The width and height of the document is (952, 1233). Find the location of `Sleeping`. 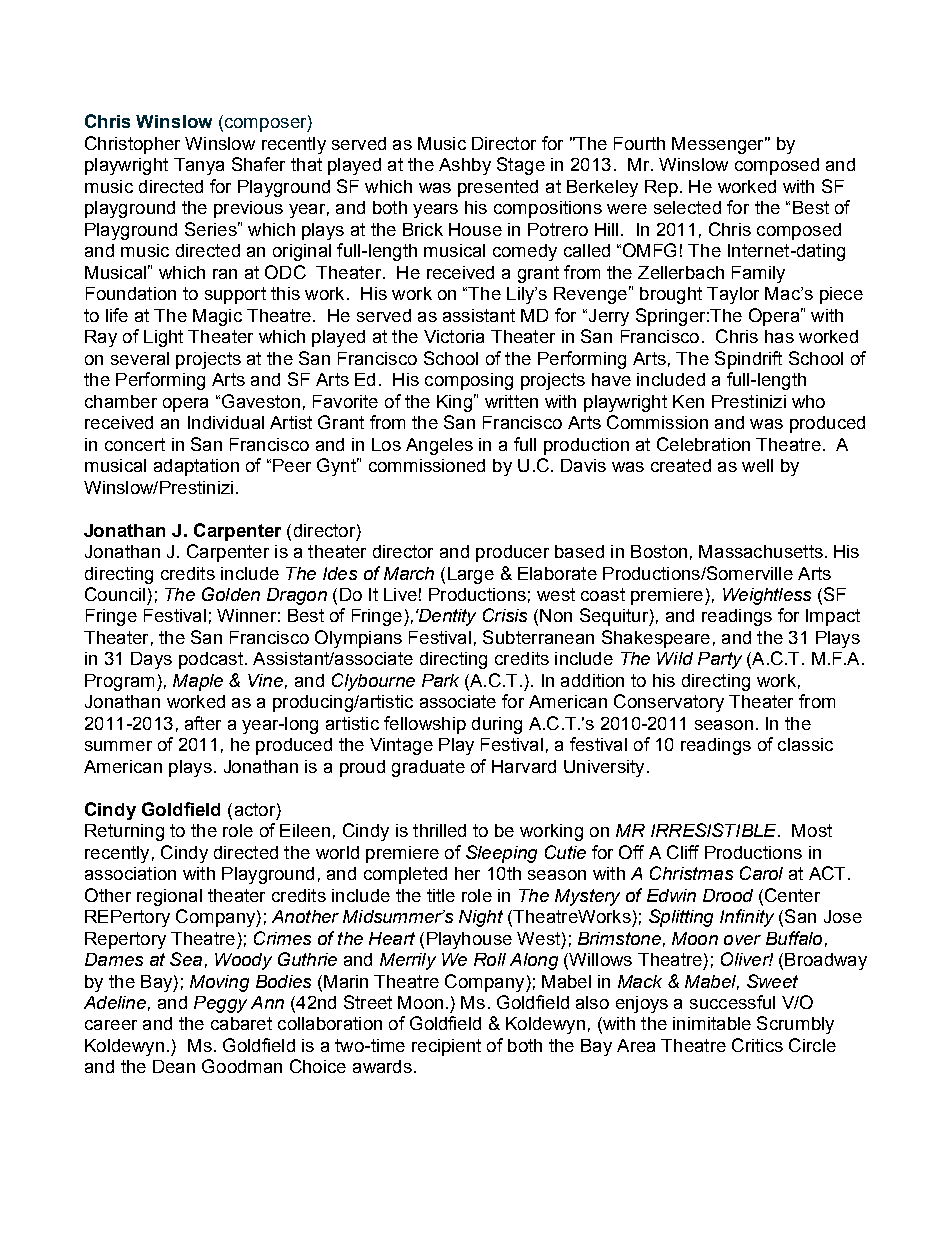

Sleeping is located at coordinates (501, 854).
